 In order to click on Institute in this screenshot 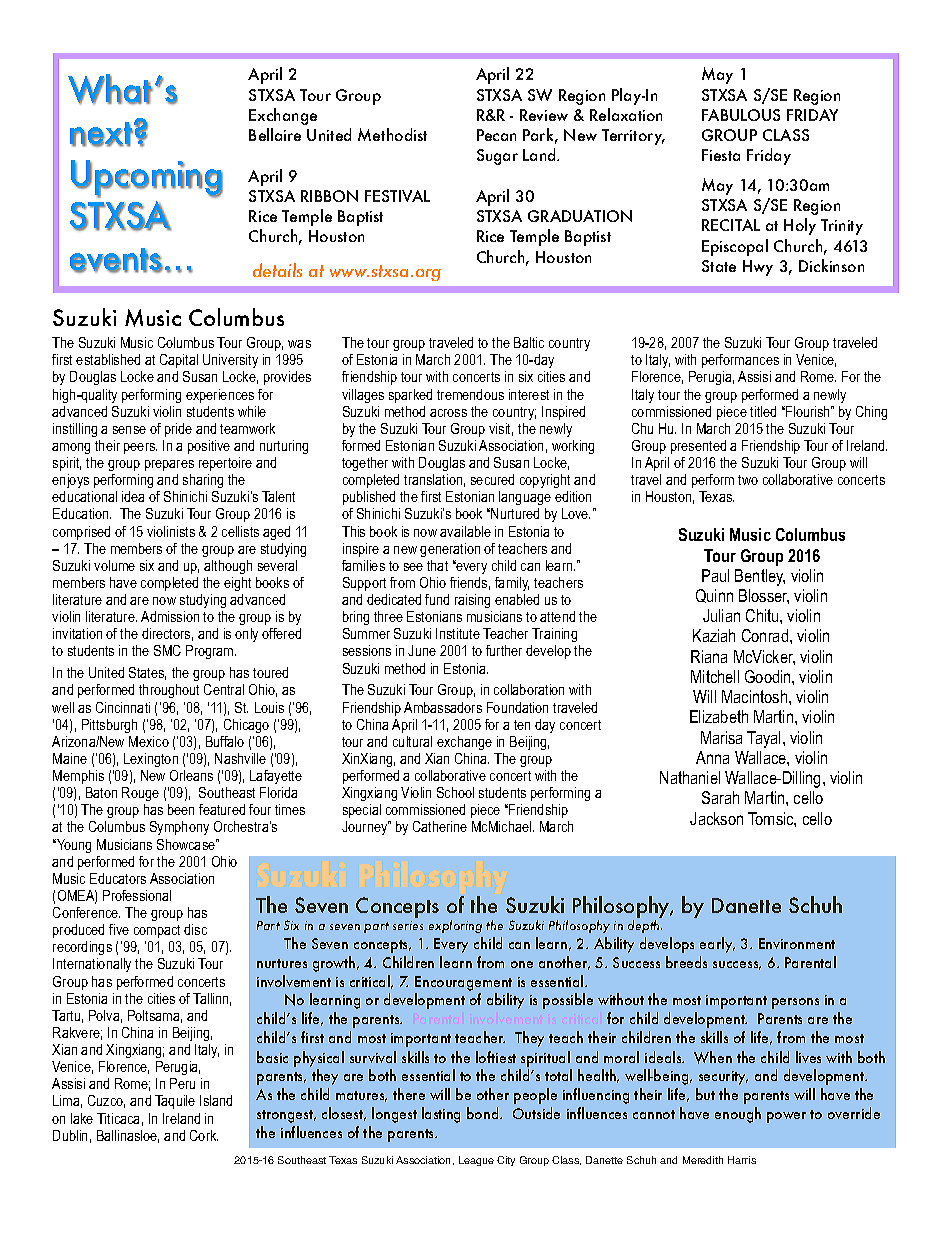, I will do `click(458, 633)`.
